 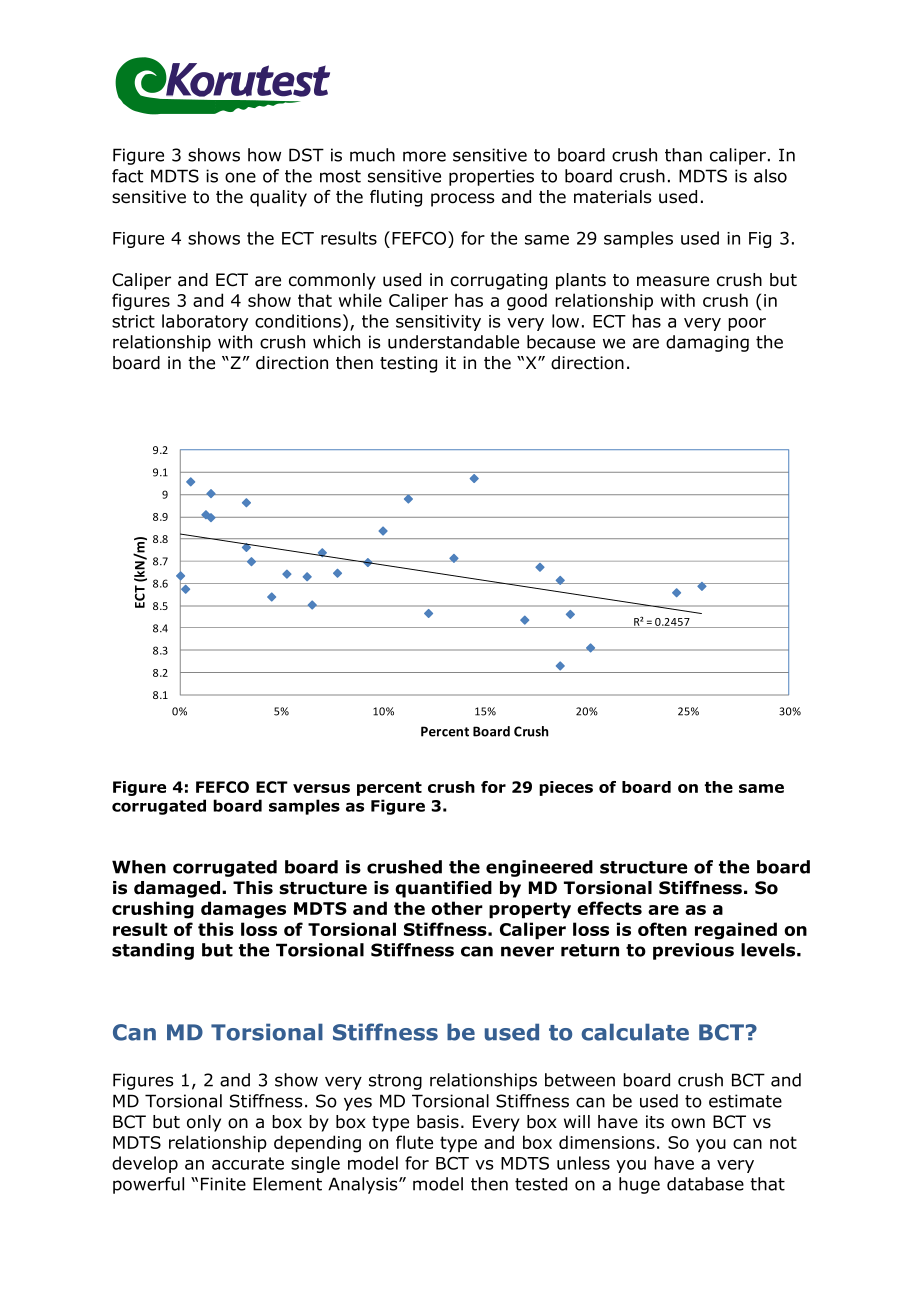 What do you see at coordinates (438, 1122) in the screenshot?
I see `basis` at bounding box center [438, 1122].
